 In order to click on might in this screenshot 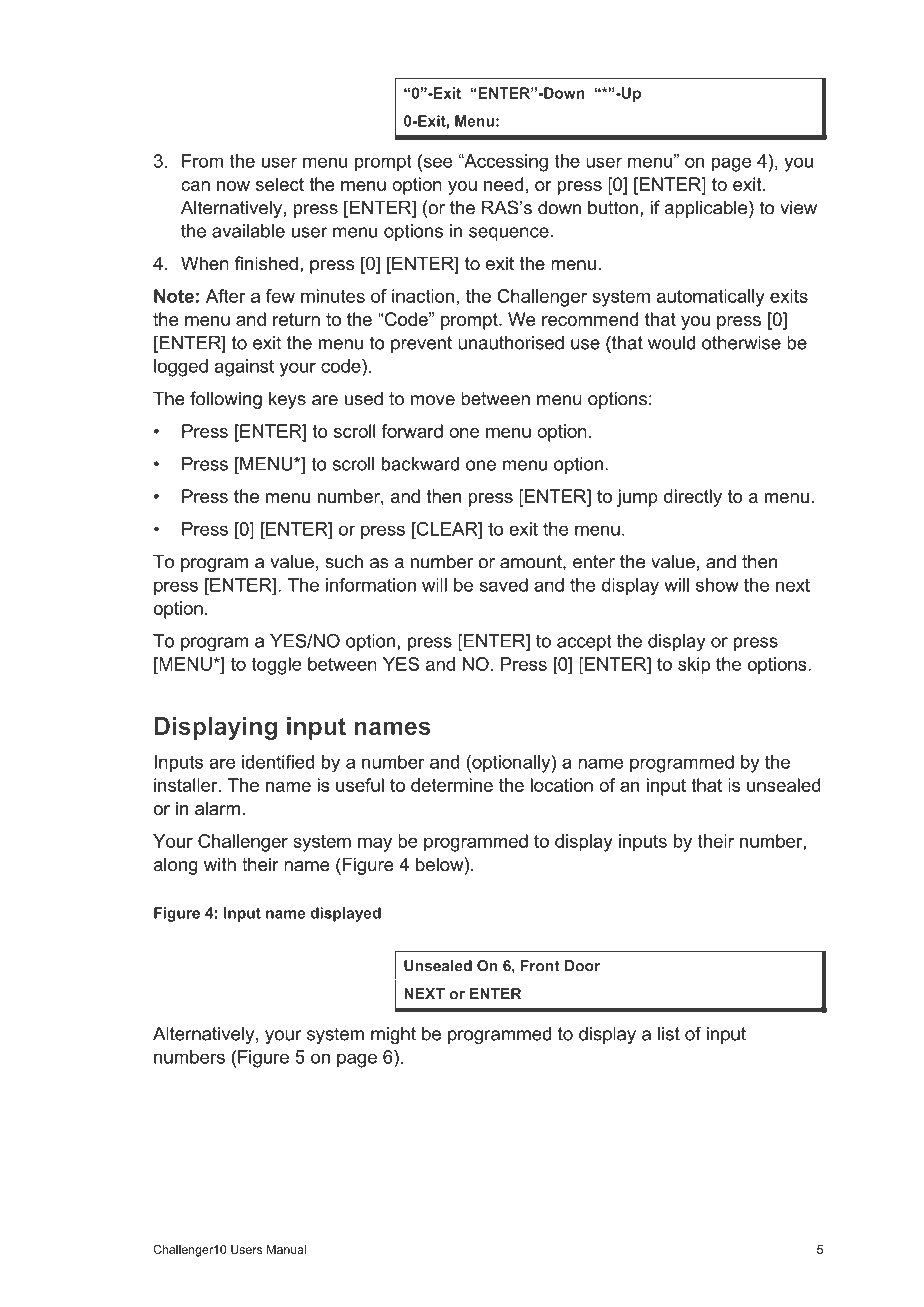, I will do `click(393, 1035)`.
